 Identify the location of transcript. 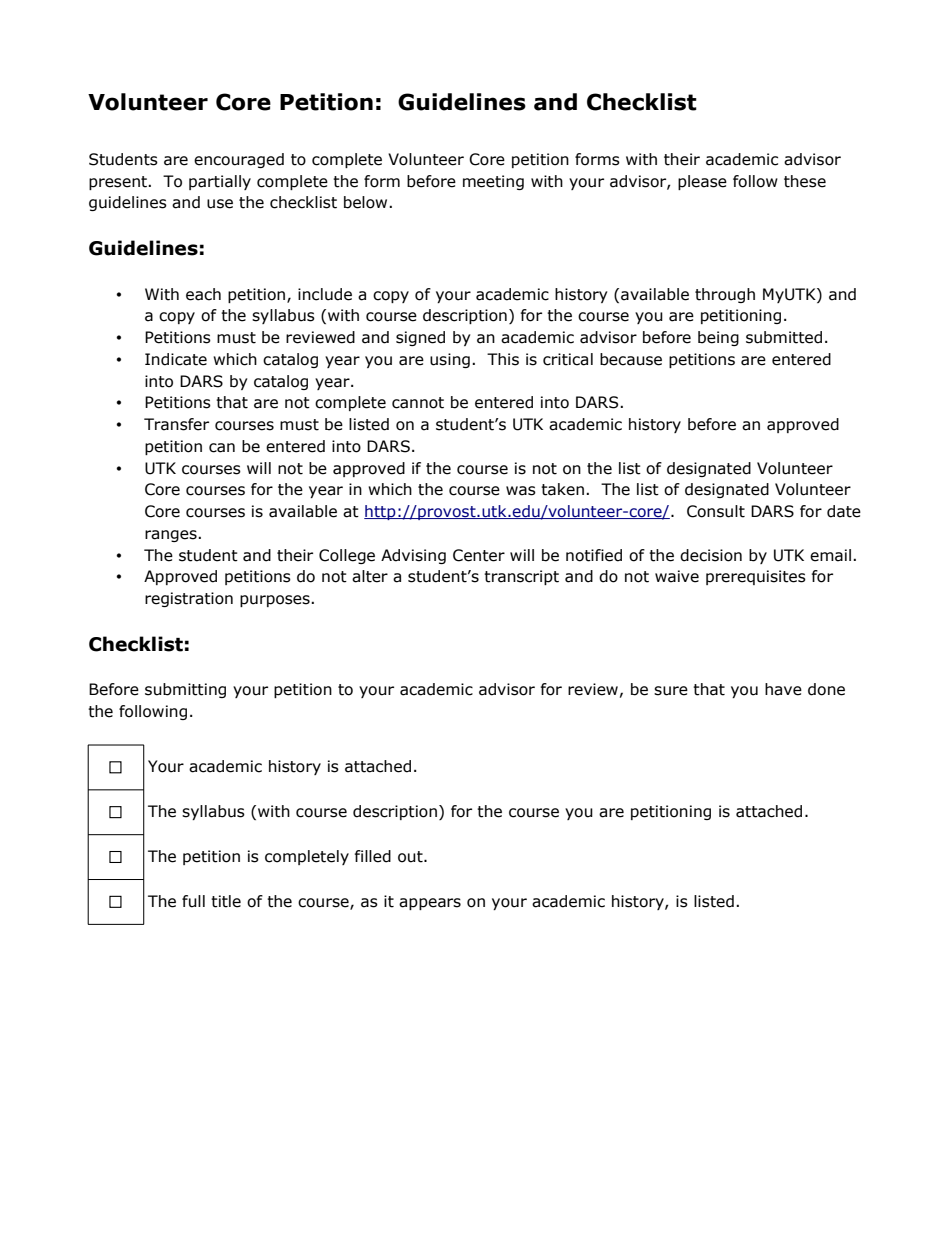
(521, 577).
